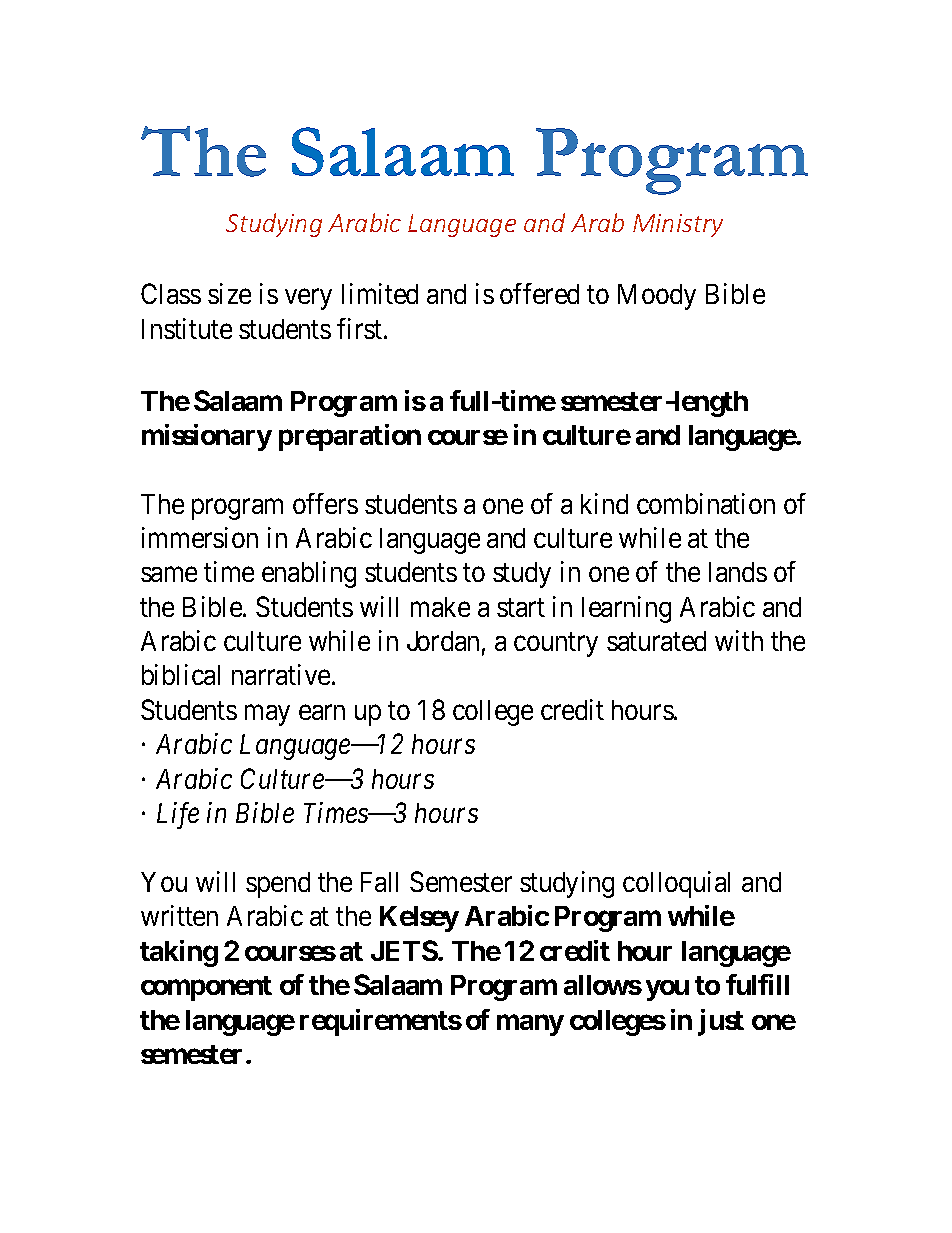  I want to click on offers, so click(325, 503).
